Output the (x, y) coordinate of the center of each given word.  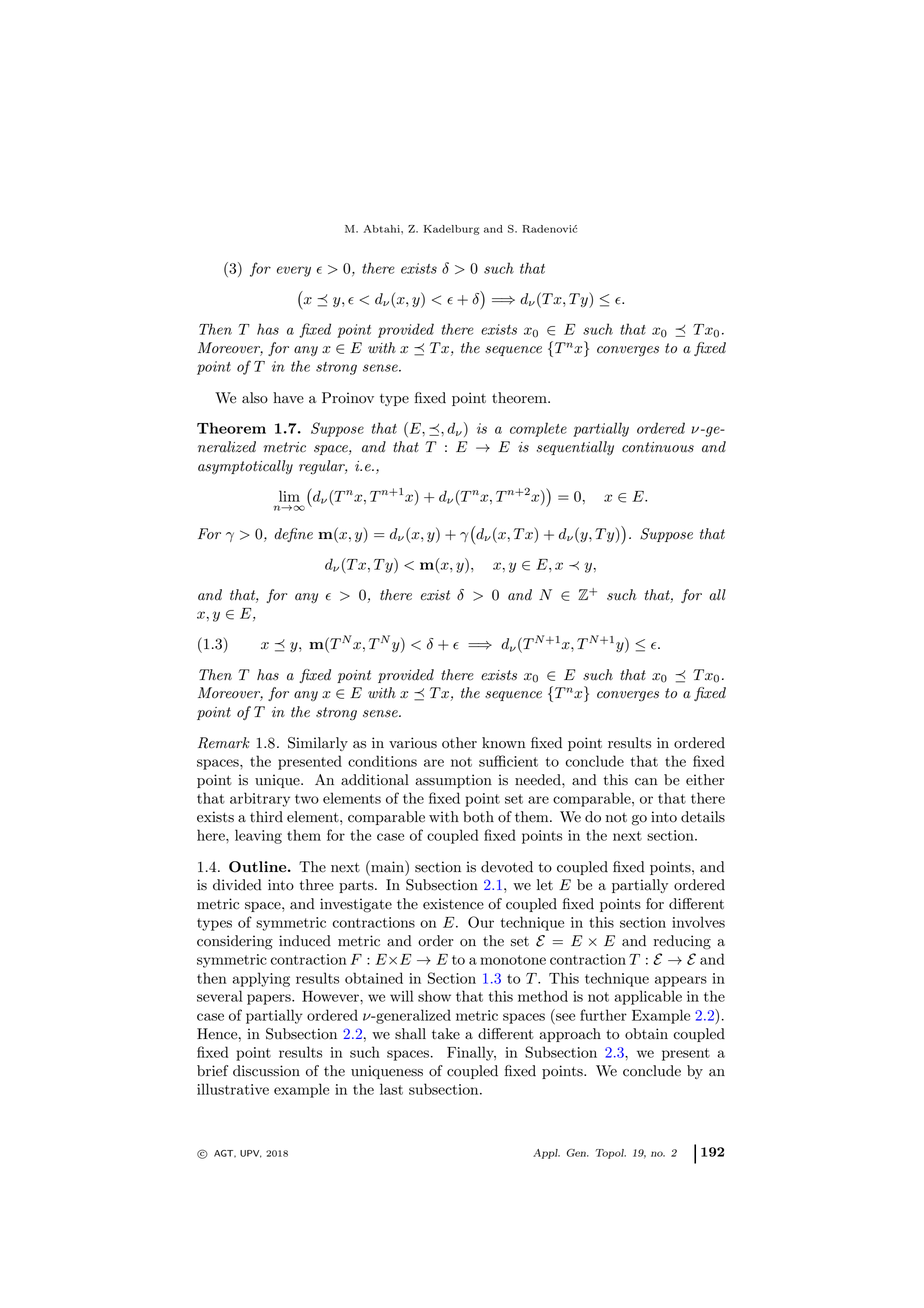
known (504, 743)
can (646, 782)
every (294, 271)
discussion (266, 1071)
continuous (658, 447)
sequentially (575, 448)
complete (538, 429)
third (266, 817)
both (478, 817)
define (293, 535)
